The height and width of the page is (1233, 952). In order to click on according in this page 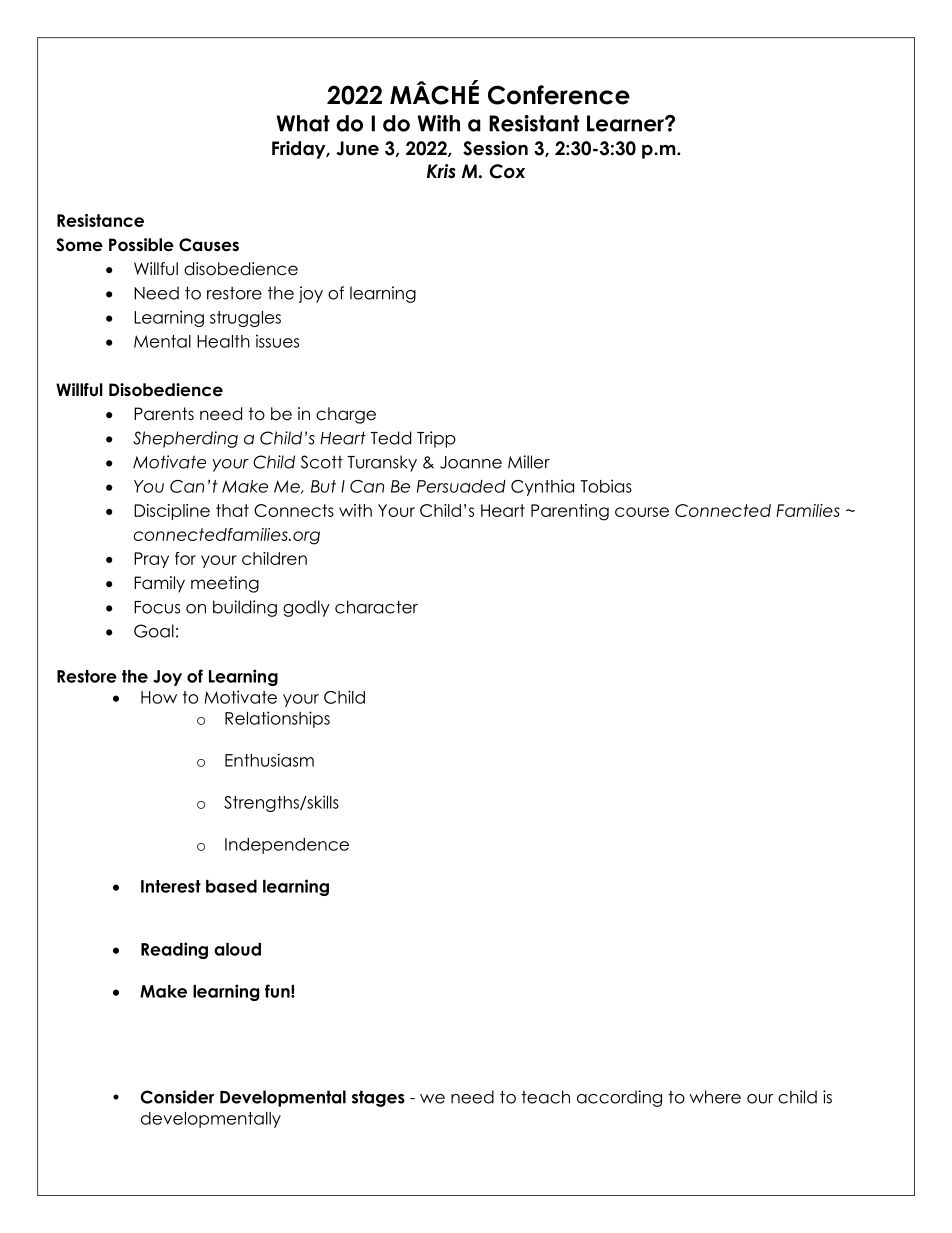, I will do `click(619, 1098)`.
